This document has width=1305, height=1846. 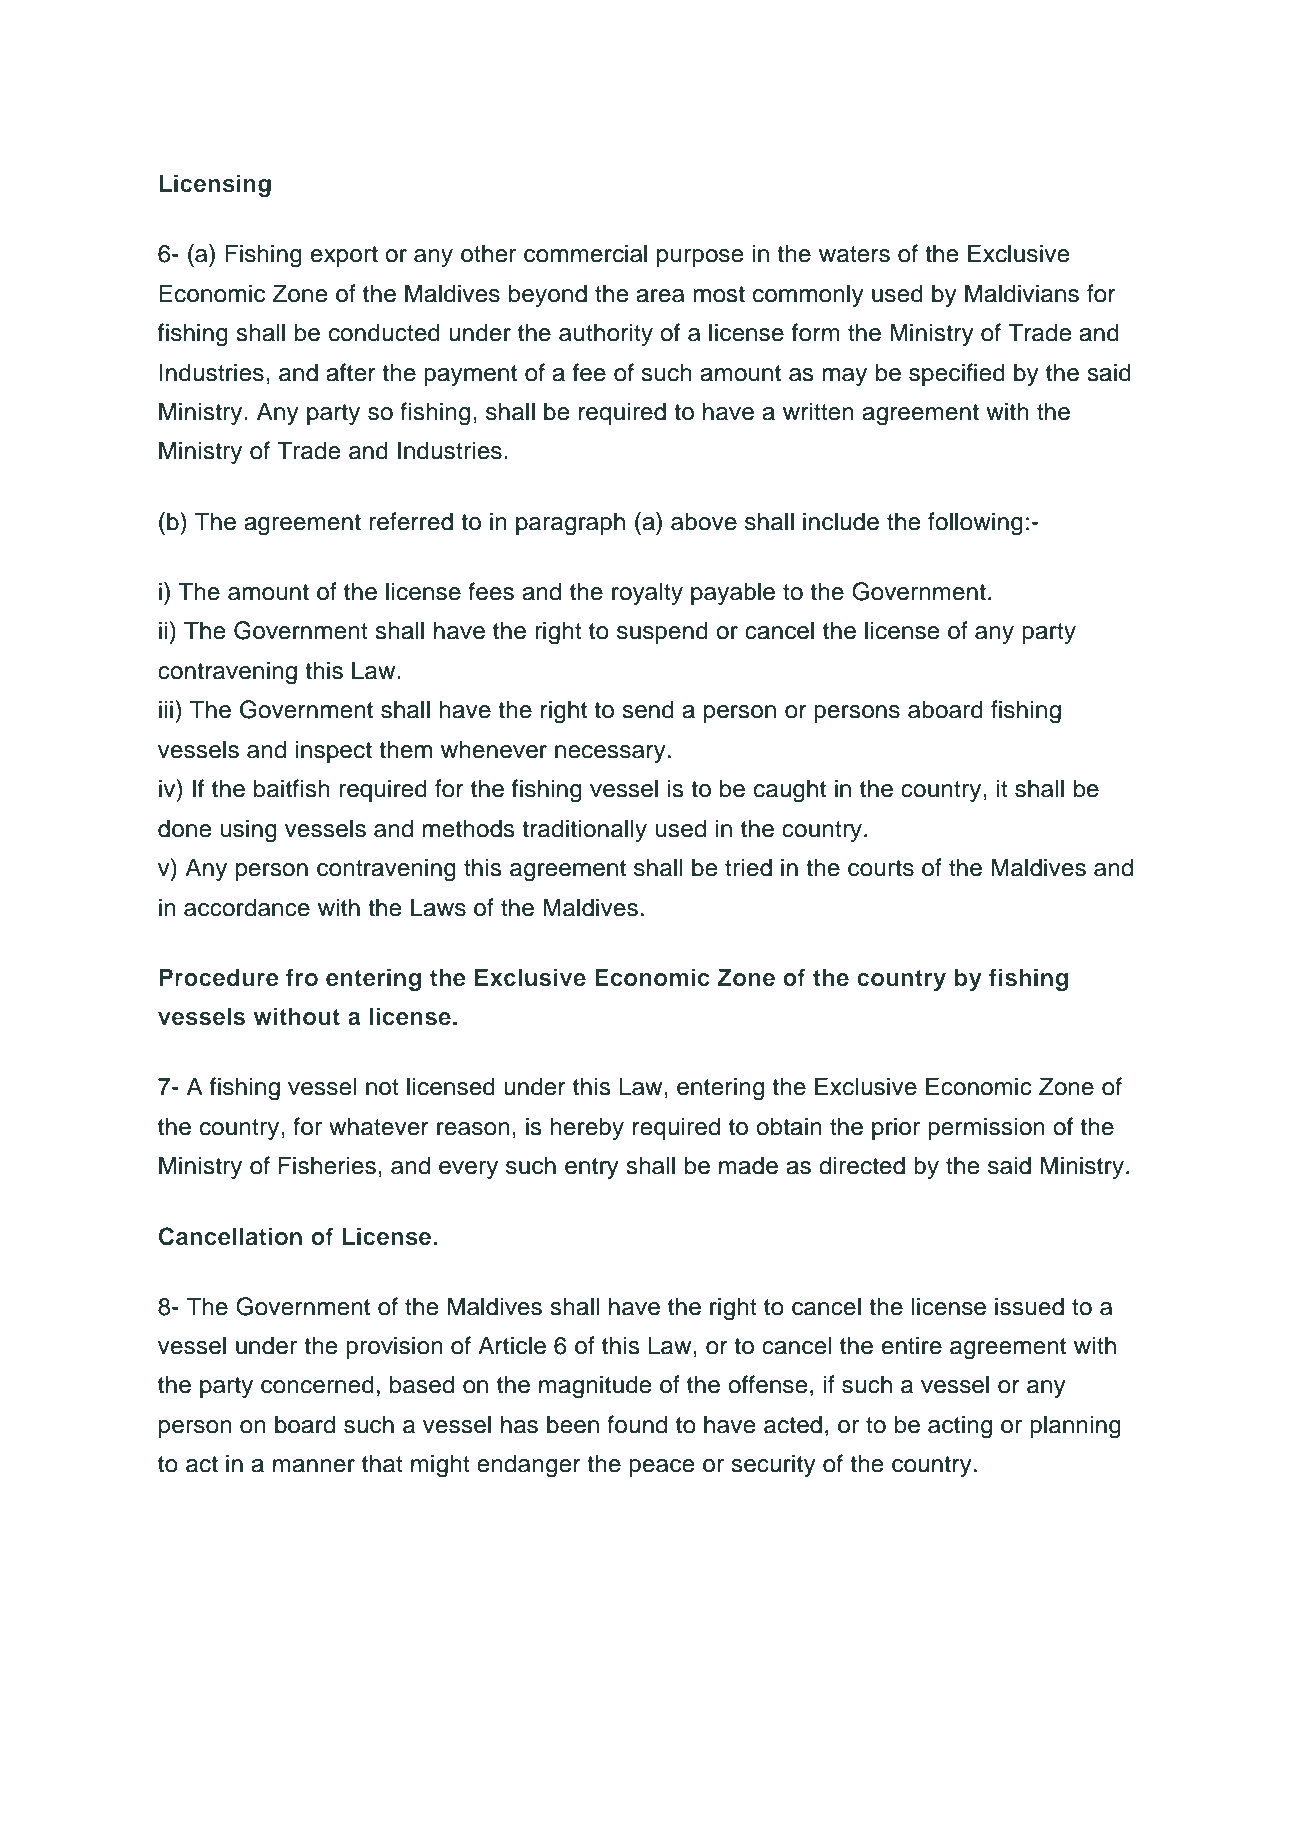 I want to click on manner, so click(x=314, y=1466).
